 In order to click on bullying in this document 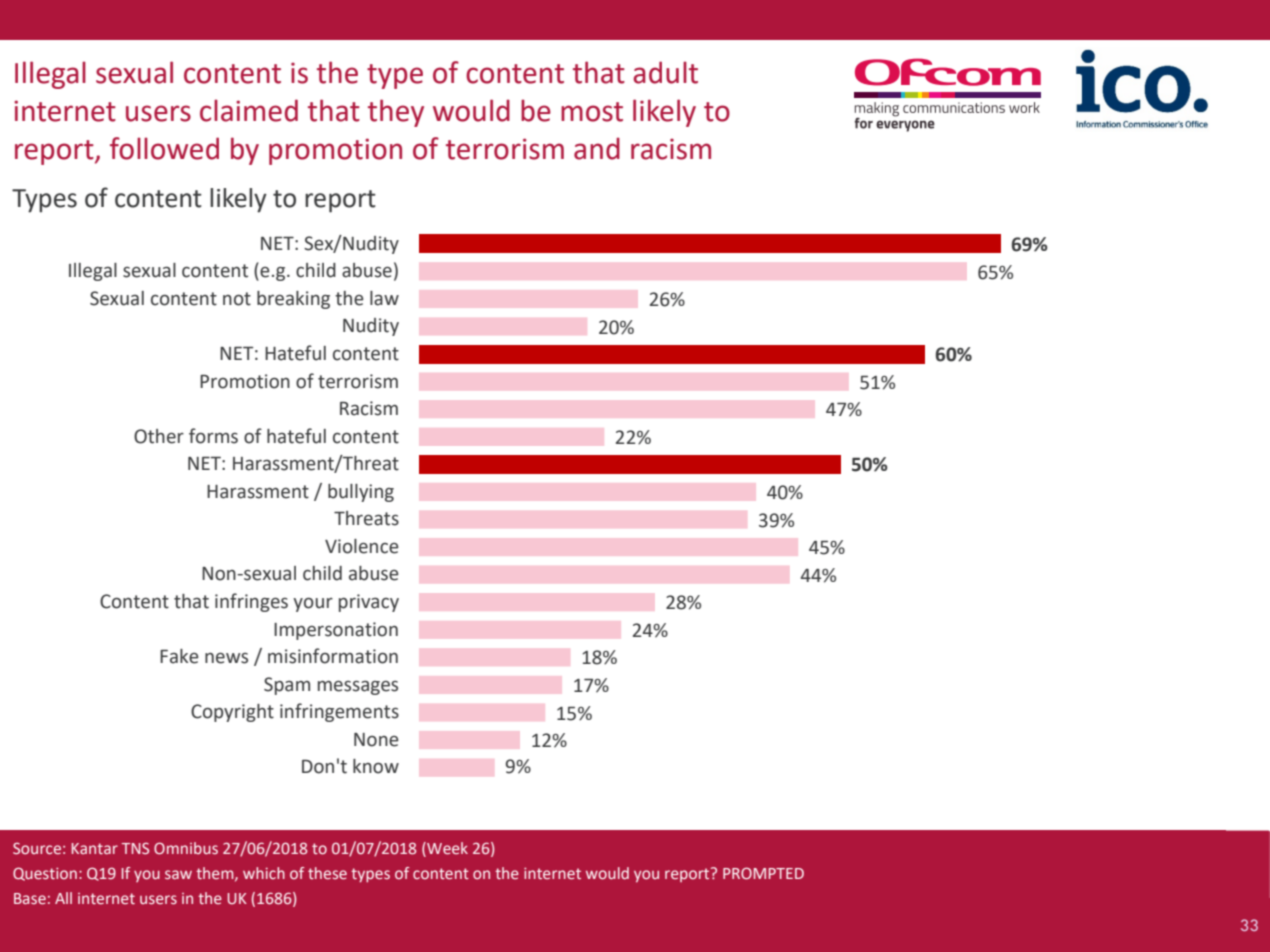, I will do `click(361, 493)`.
